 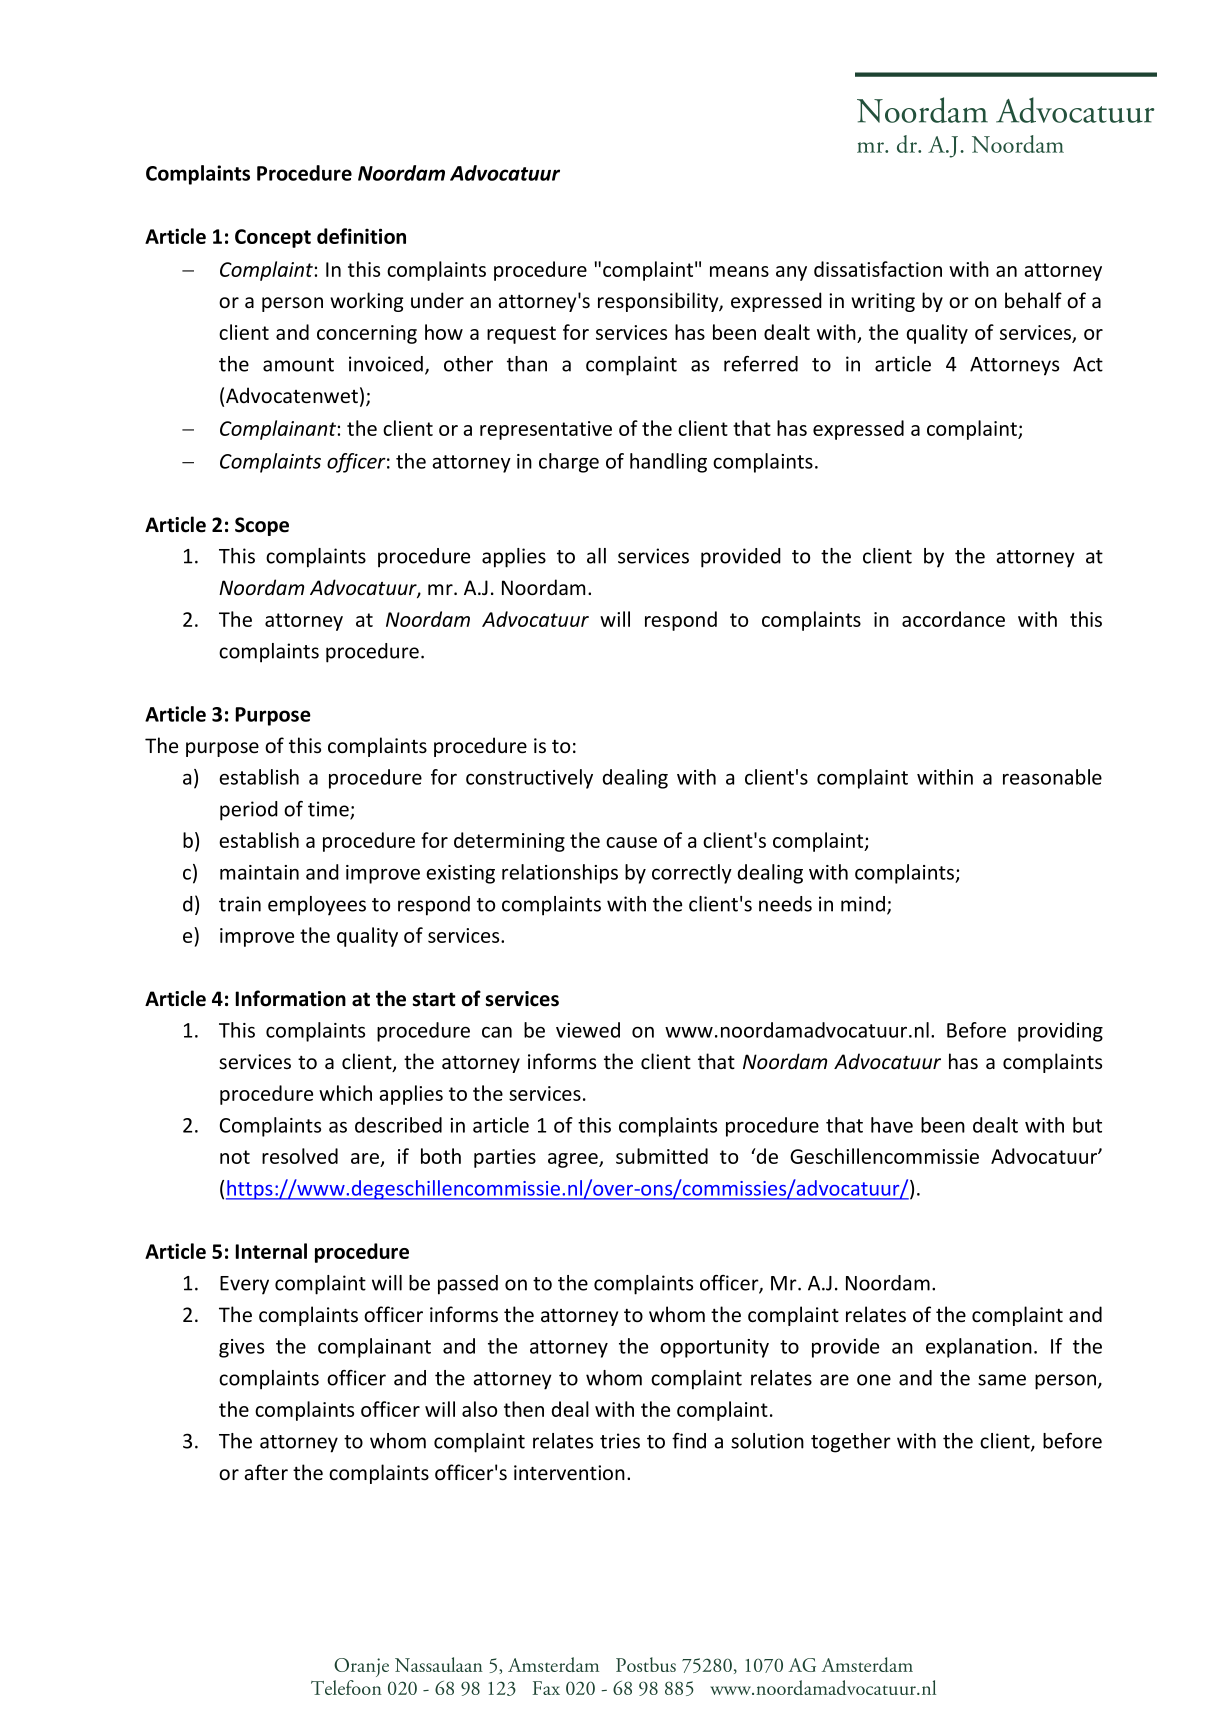 I want to click on Fax, so click(x=546, y=1688).
